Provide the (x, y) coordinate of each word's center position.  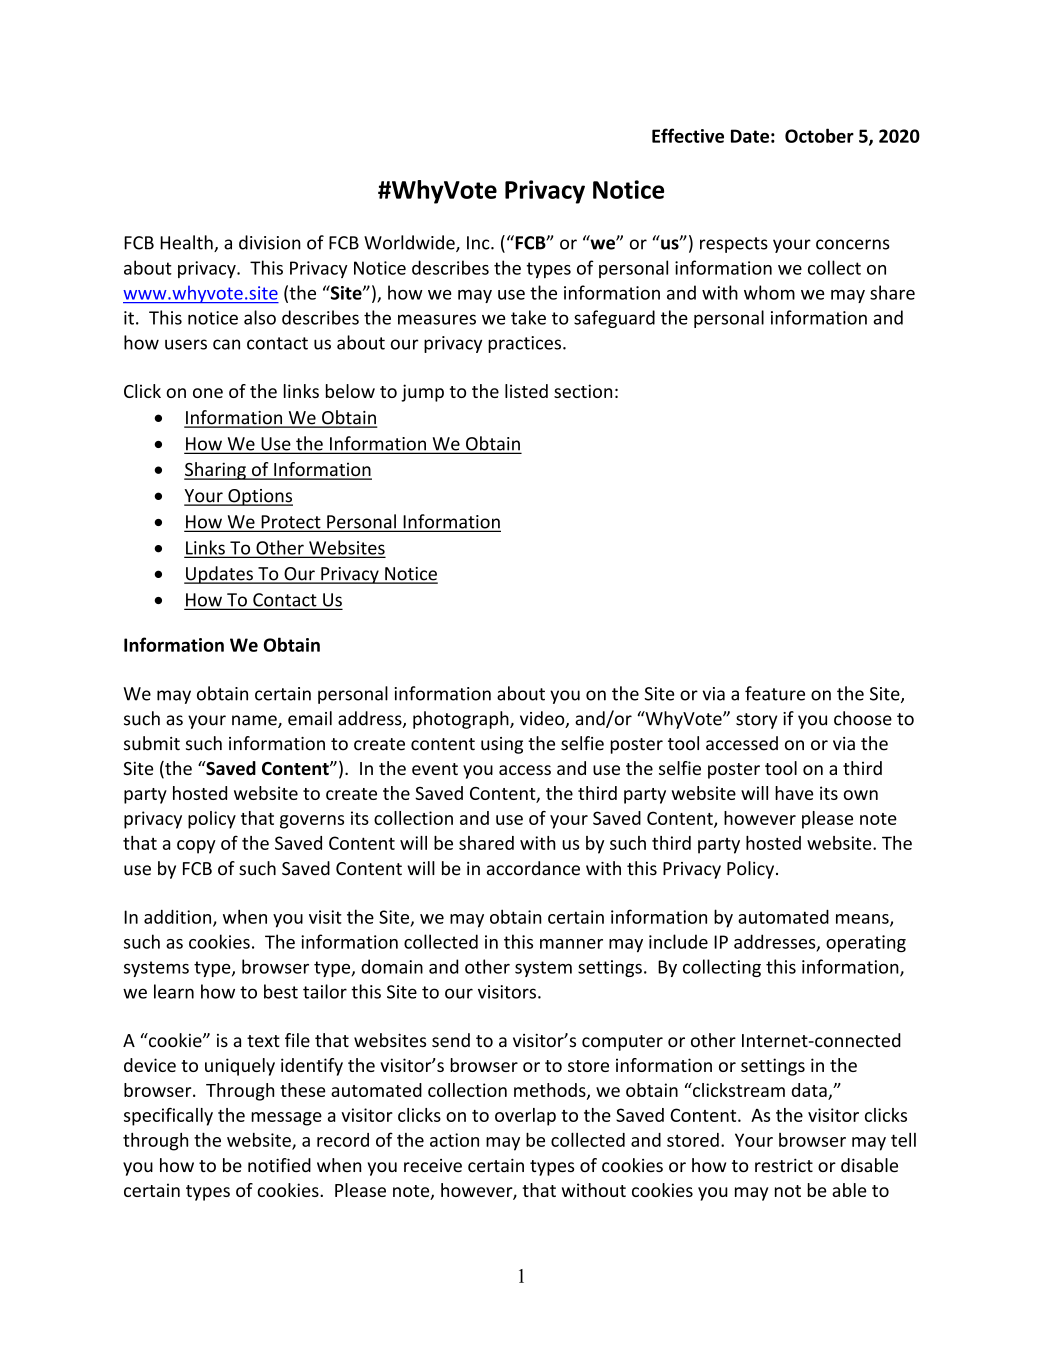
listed (526, 391)
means (863, 920)
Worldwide (410, 243)
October (819, 135)
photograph (462, 720)
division (270, 242)
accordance (533, 868)
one (208, 393)
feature (775, 693)
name (255, 721)
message (286, 1119)
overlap (525, 1117)
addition (179, 918)
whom (769, 292)
